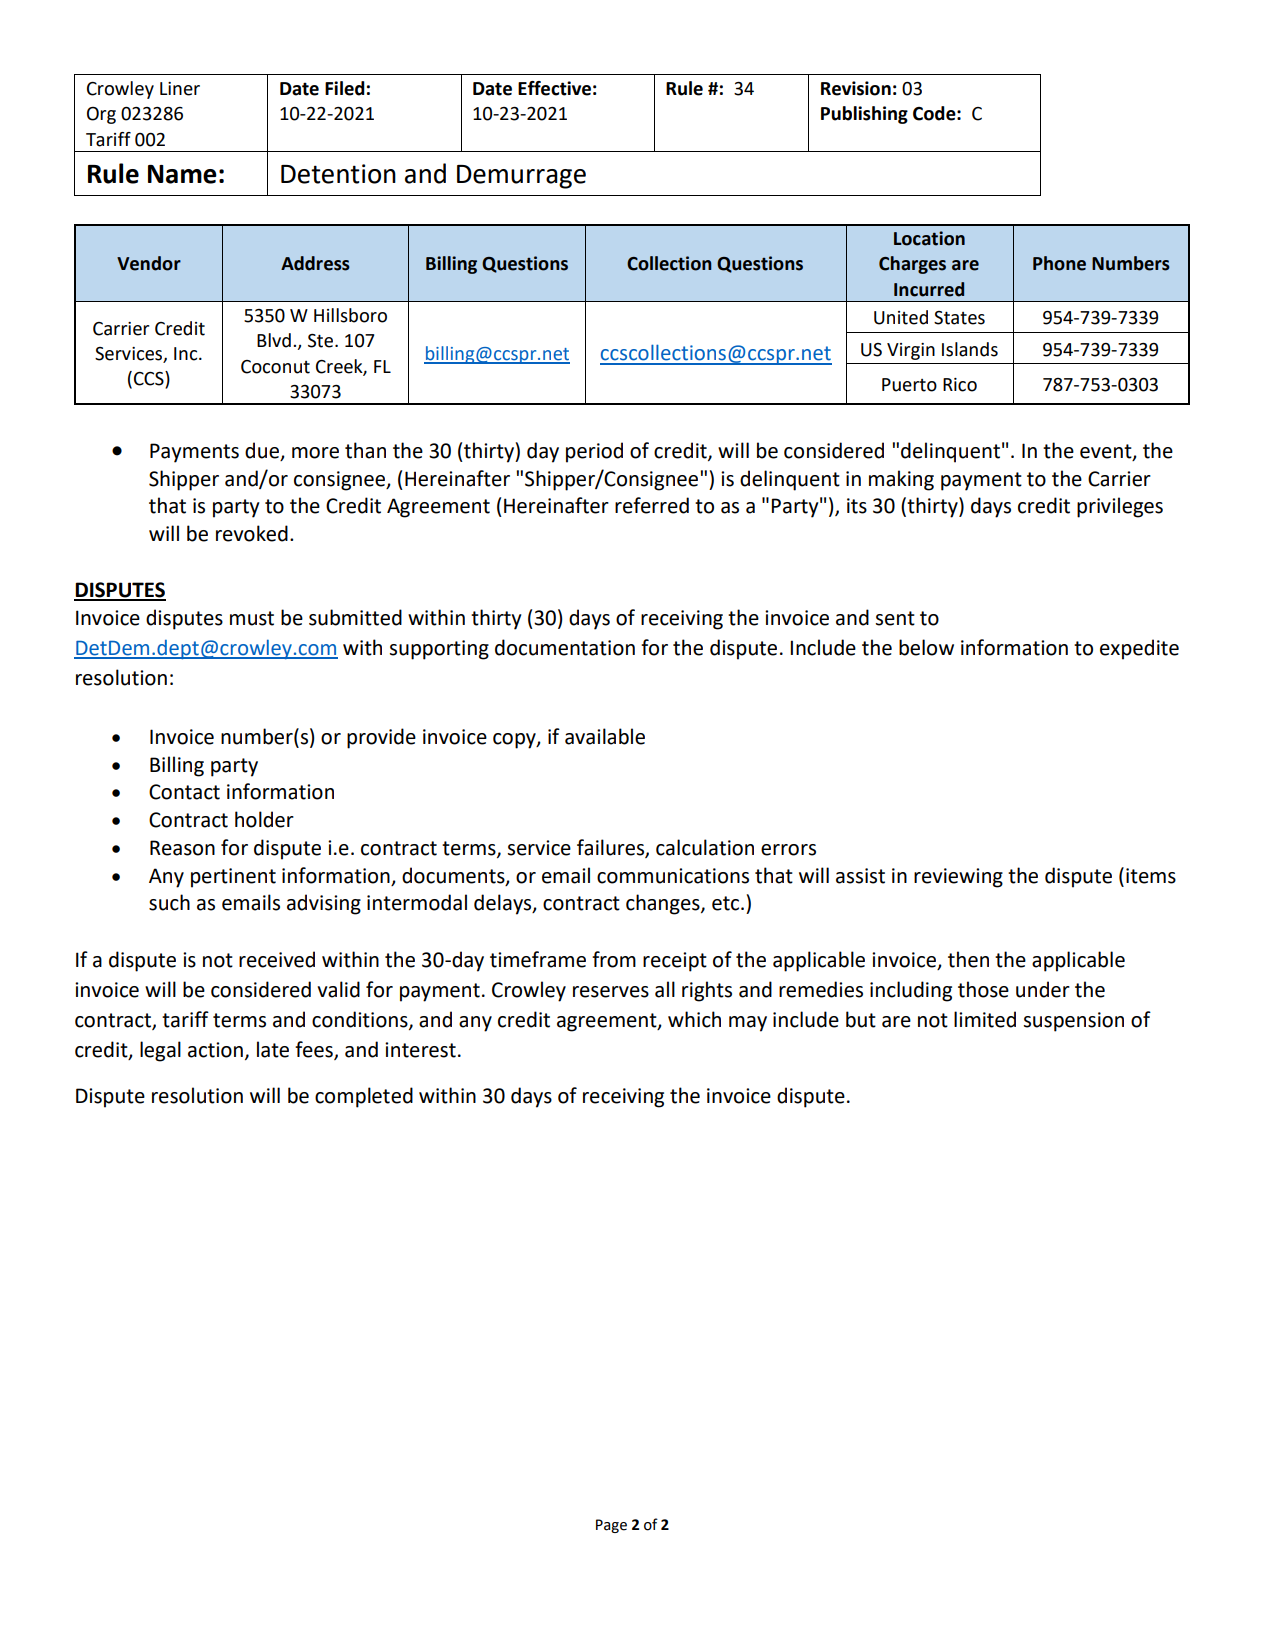 This document has height=1636, width=1264. Describe the element at coordinates (364, 1097) in the document. I see `completed` at that location.
